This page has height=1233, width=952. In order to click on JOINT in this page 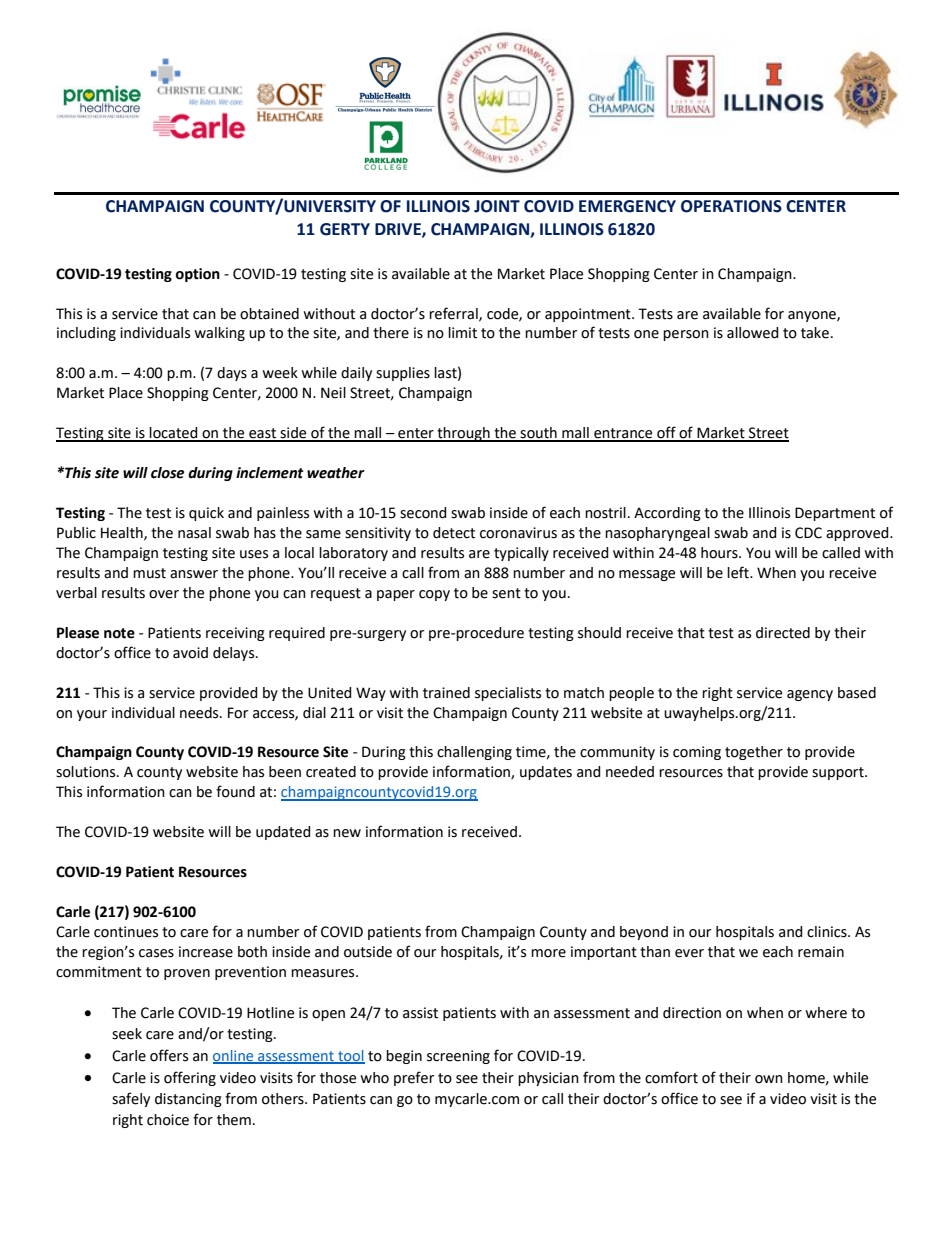, I will do `click(497, 206)`.
